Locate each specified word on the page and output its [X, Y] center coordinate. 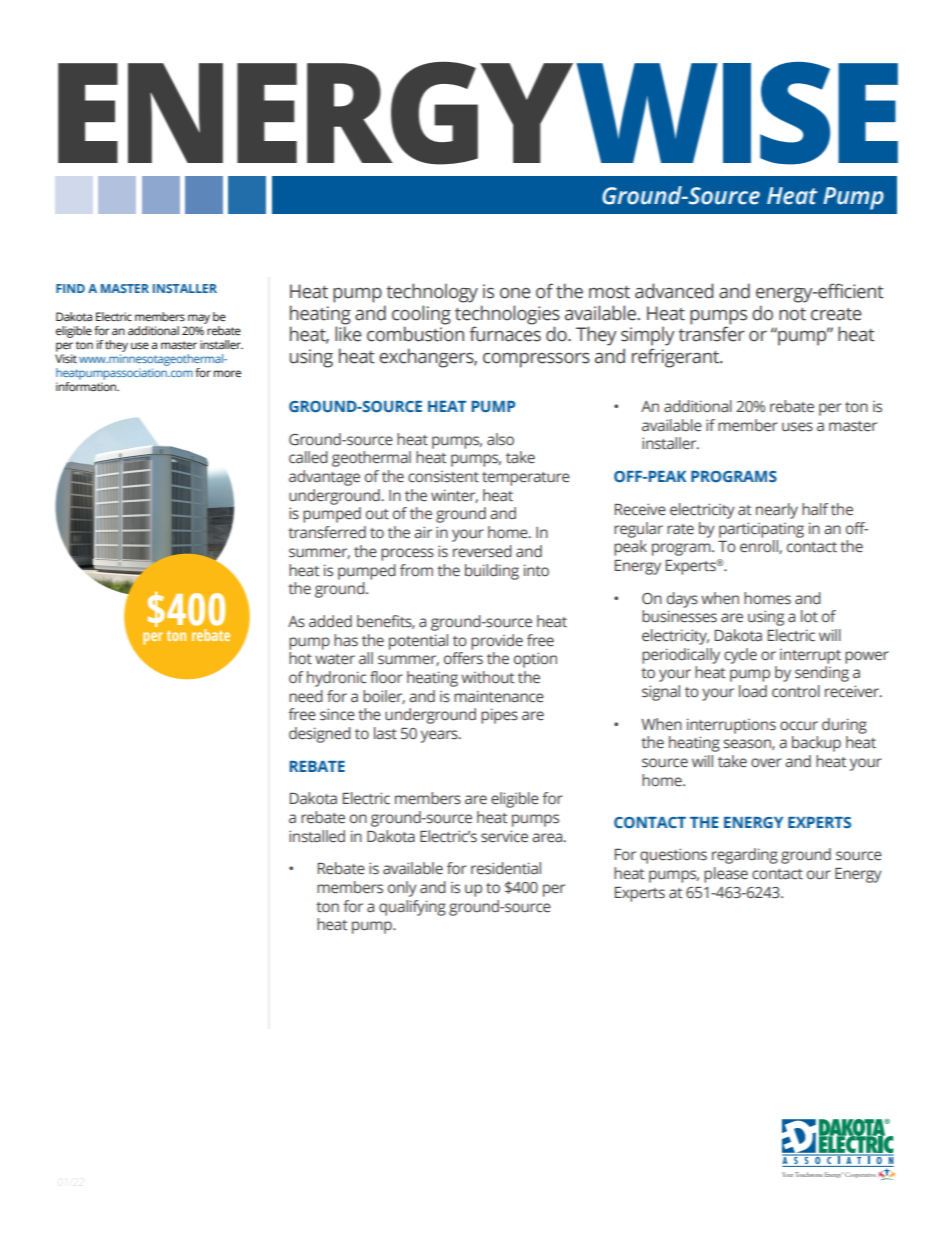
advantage [324, 478]
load [753, 691]
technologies [507, 316]
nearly [777, 511]
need [306, 696]
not [792, 314]
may [199, 319]
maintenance [499, 696]
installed [317, 836]
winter [454, 496]
